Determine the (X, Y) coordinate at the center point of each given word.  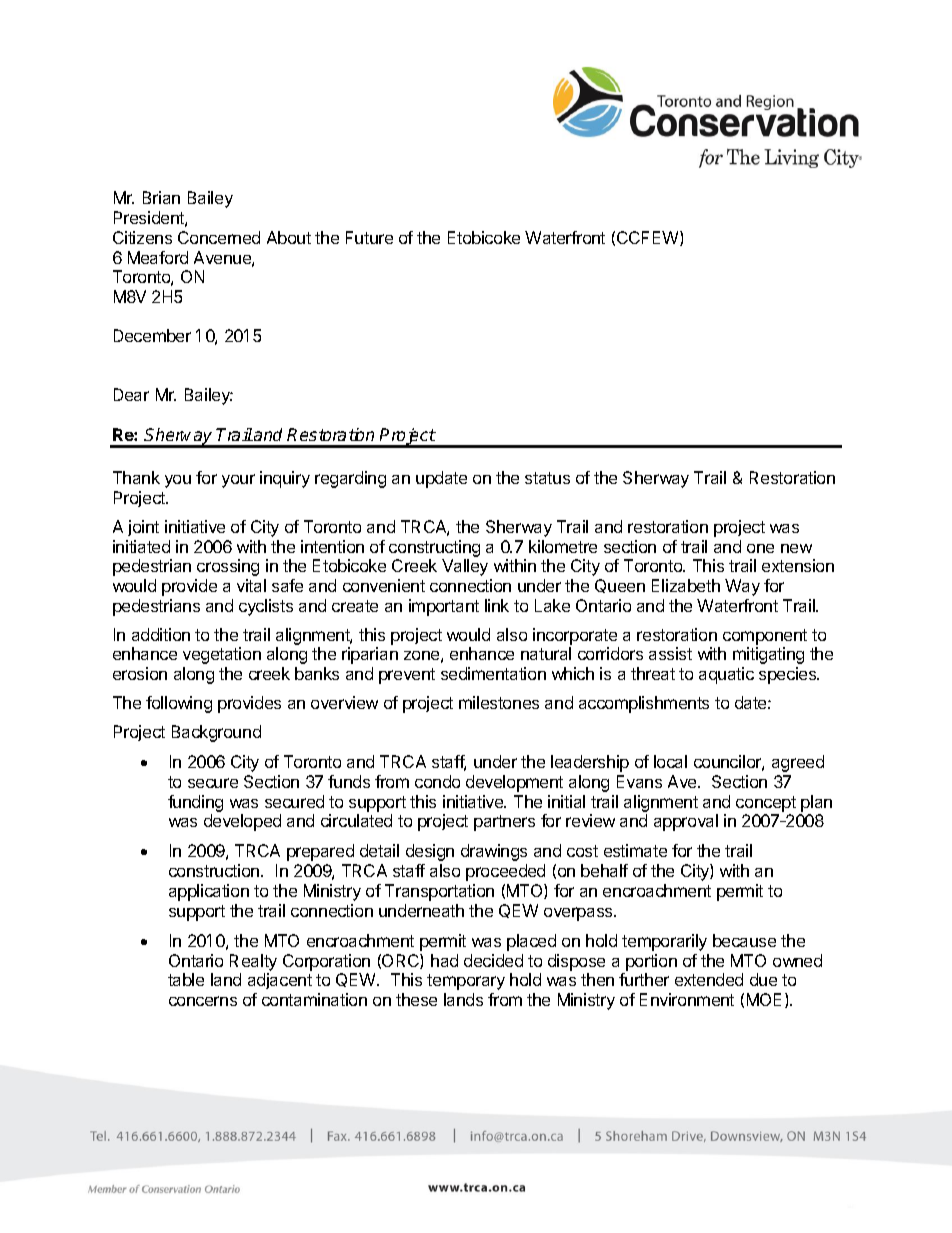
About (289, 237)
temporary (466, 982)
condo (437, 781)
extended (709, 979)
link (497, 605)
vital (251, 585)
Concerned (219, 237)
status (547, 478)
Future (369, 237)
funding (195, 805)
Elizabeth (686, 585)
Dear (131, 394)
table (186, 979)
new (796, 548)
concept (766, 804)
